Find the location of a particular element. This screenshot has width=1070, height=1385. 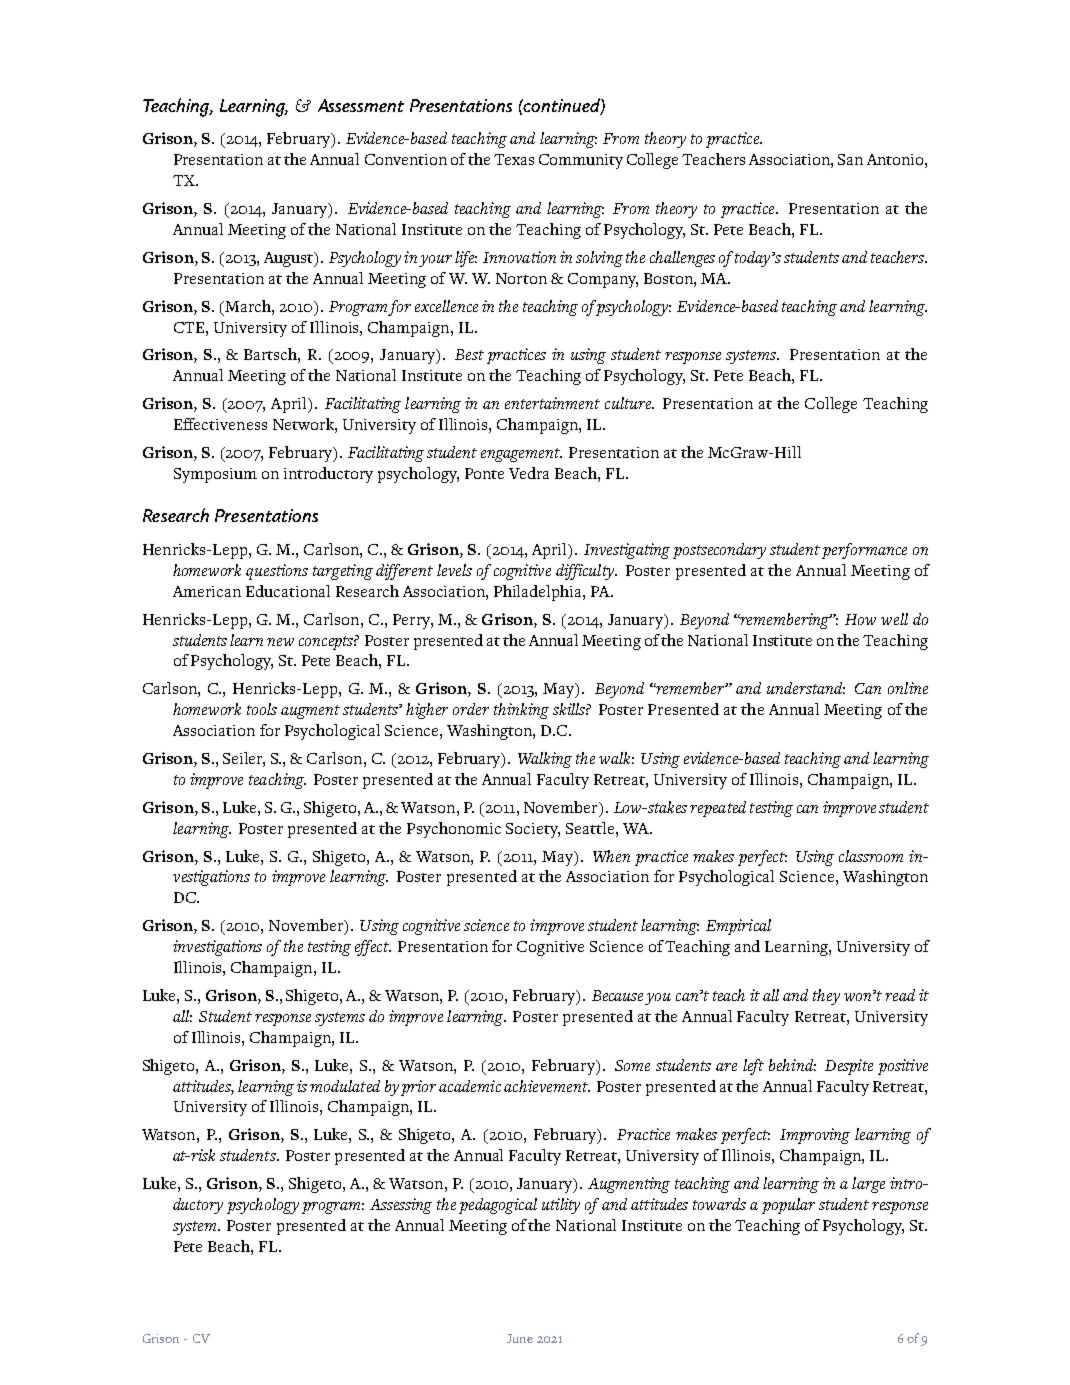

entertainment is located at coordinates (552, 403).
